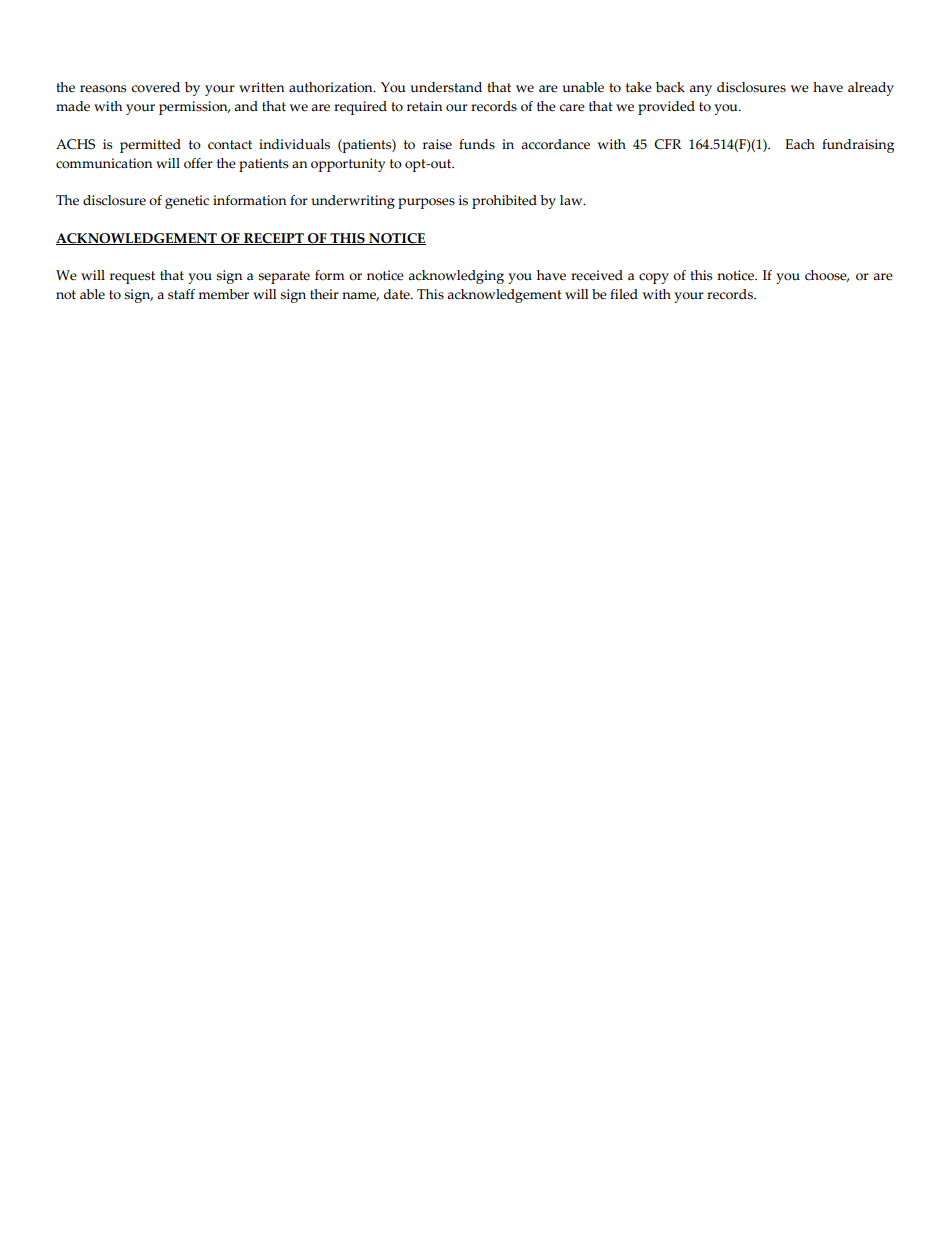 The image size is (952, 1233). I want to click on RECEIPT, so click(274, 239).
